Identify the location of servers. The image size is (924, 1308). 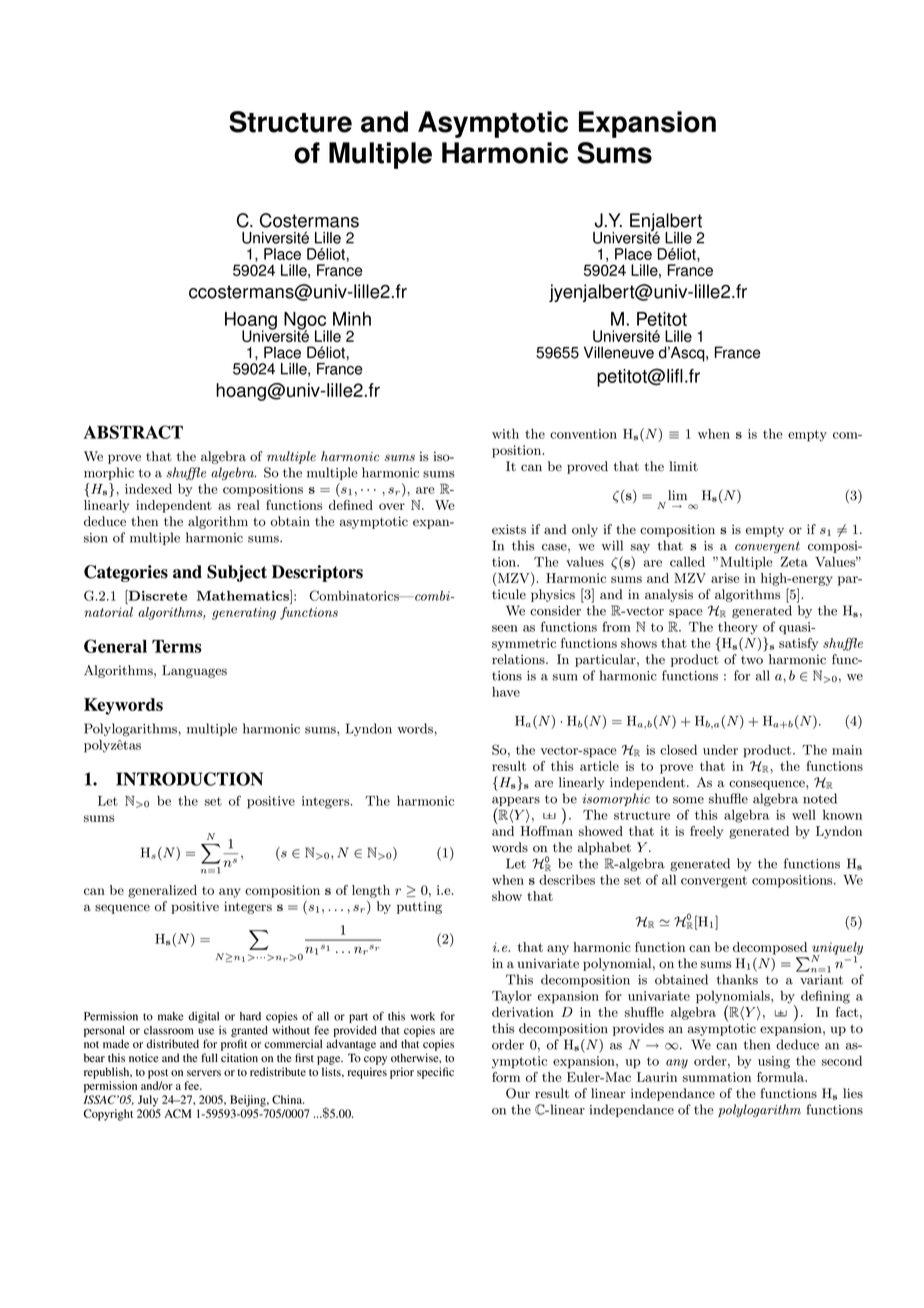
(204, 1073).
